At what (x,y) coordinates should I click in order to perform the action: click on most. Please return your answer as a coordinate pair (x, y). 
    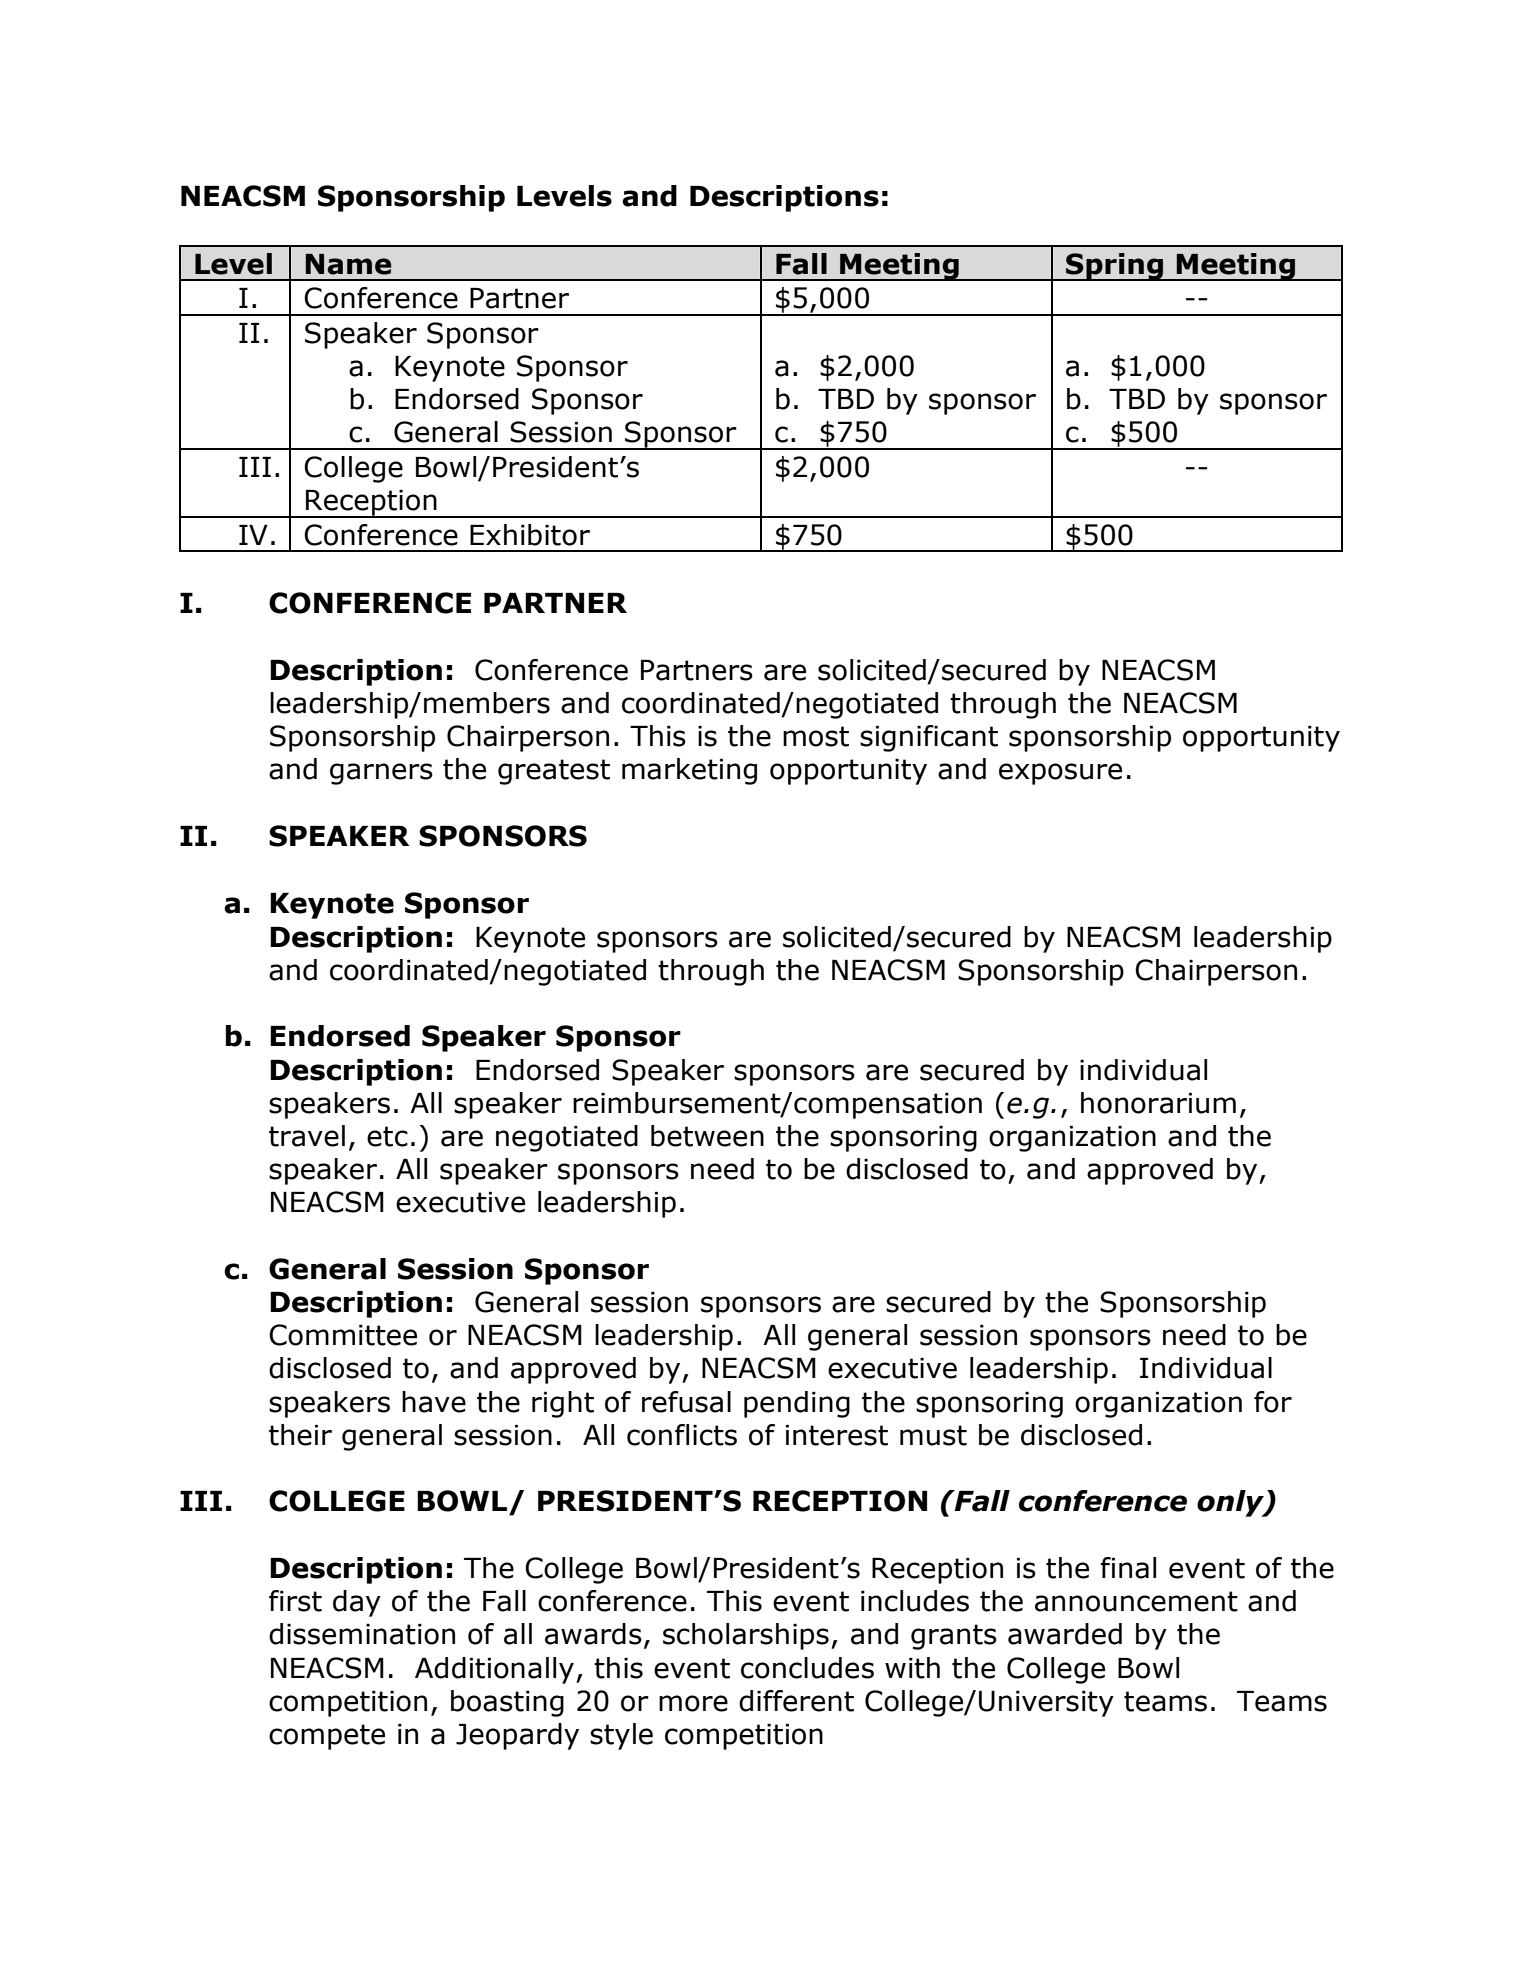
    Looking at the image, I should click on (816, 736).
